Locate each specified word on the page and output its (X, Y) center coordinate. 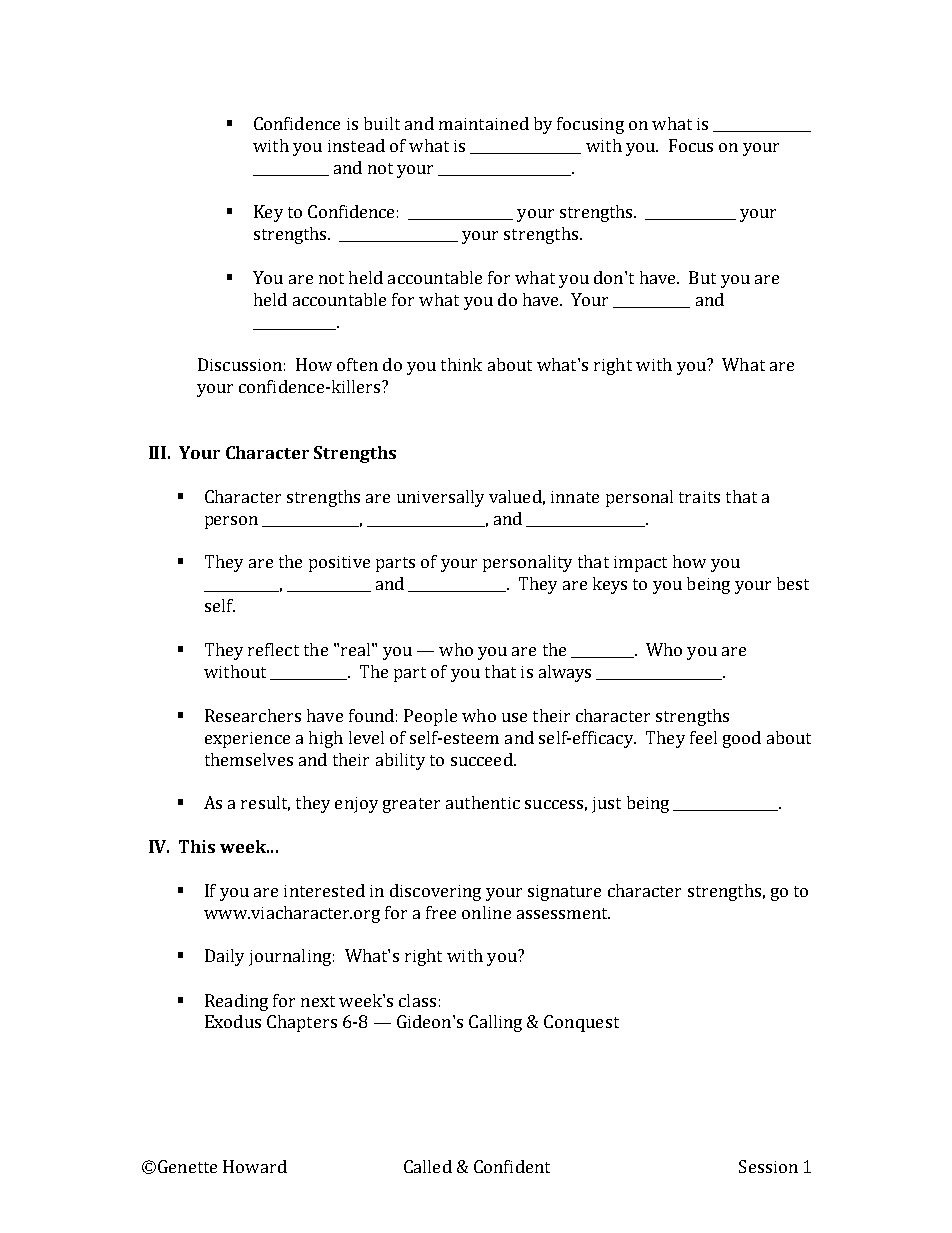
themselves (249, 759)
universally (440, 498)
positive (339, 564)
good (742, 739)
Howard (255, 1166)
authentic (483, 802)
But (702, 277)
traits (699, 497)
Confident (512, 1166)
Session (768, 1166)
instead (356, 145)
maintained (484, 123)
